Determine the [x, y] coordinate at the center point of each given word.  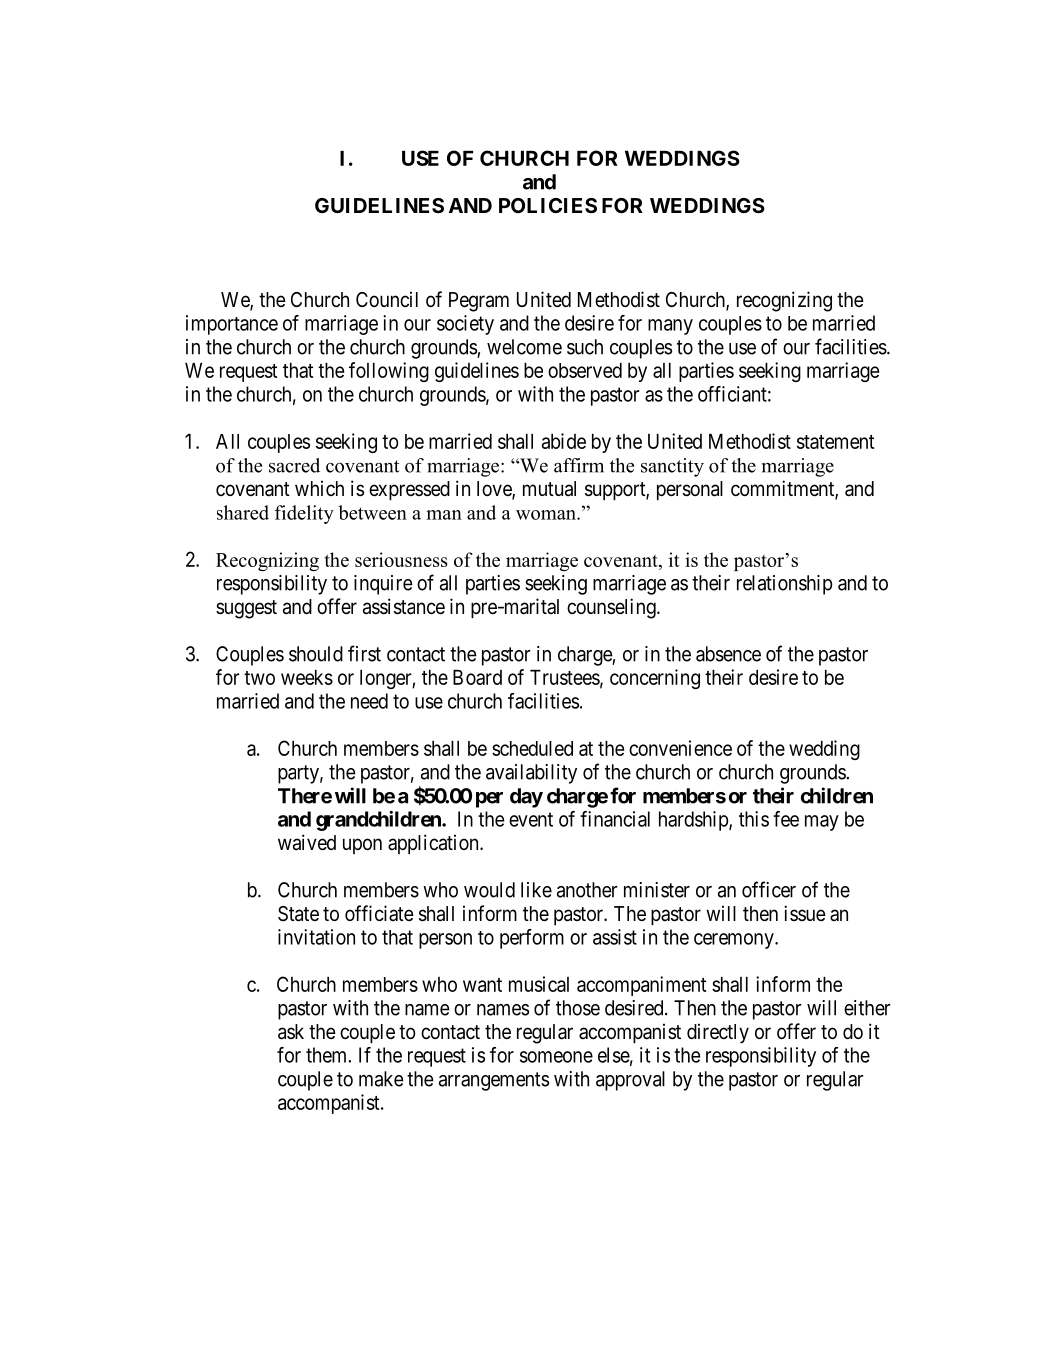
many [670, 327]
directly [718, 1033]
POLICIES [548, 205]
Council [387, 299]
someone [556, 1057]
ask [291, 1032]
